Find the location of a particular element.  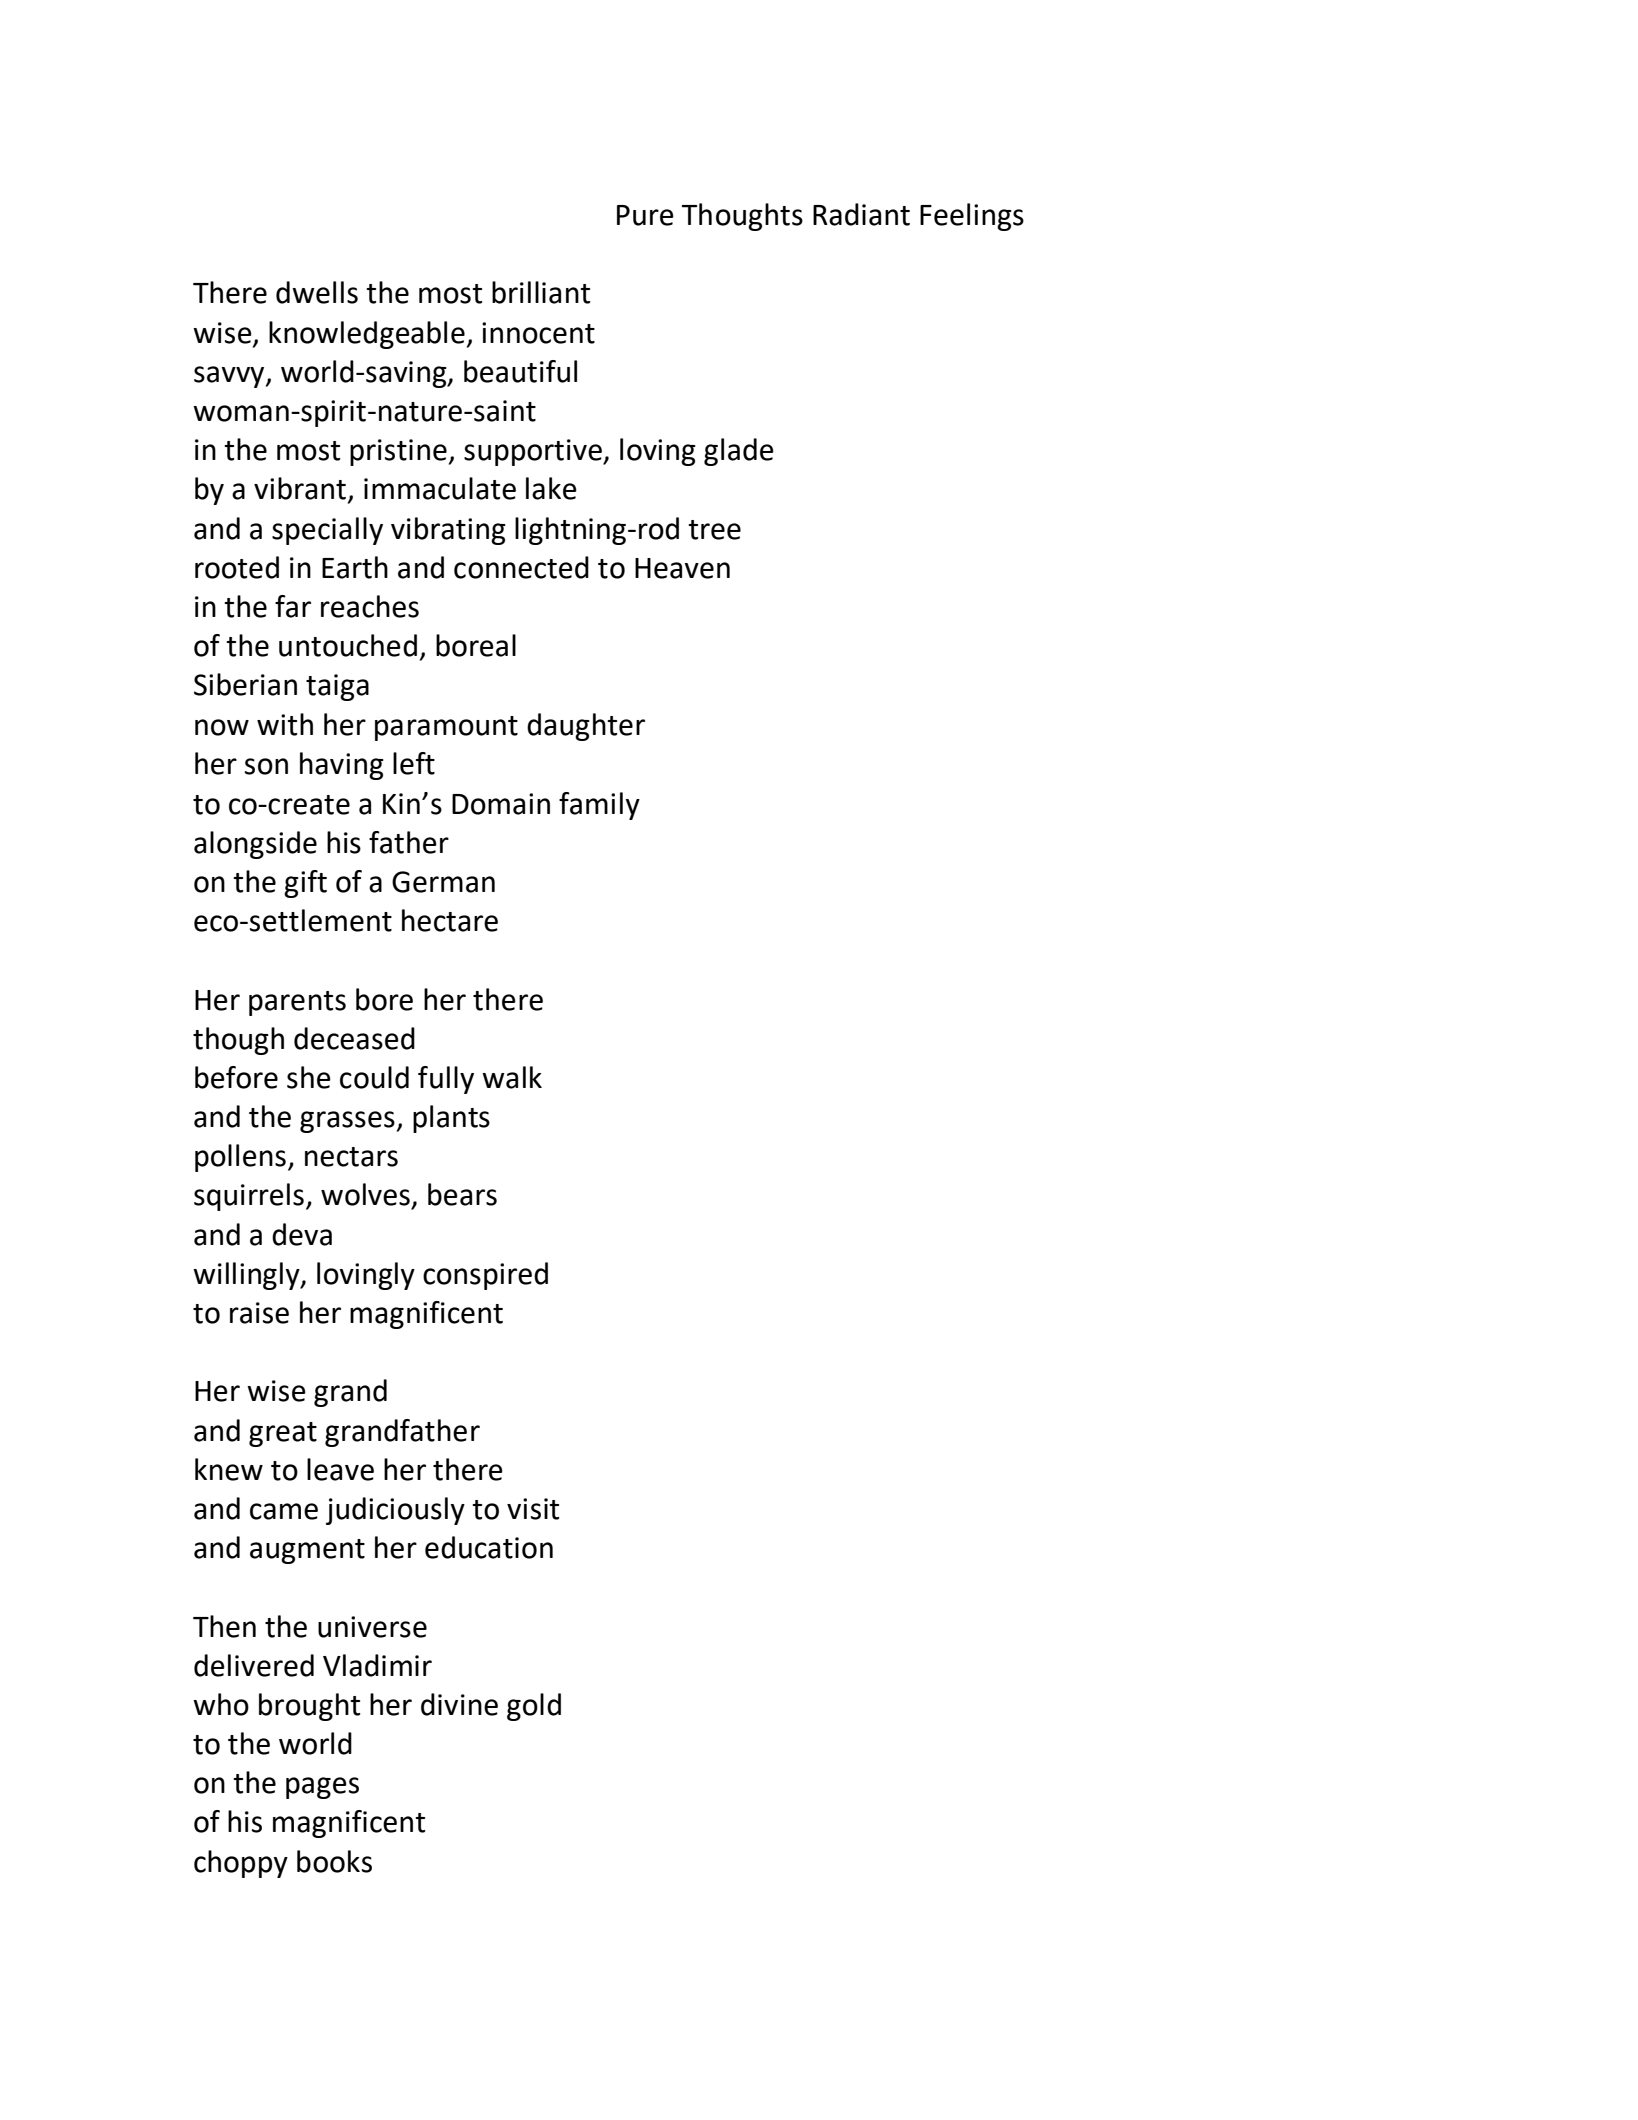

having is located at coordinates (342, 766).
